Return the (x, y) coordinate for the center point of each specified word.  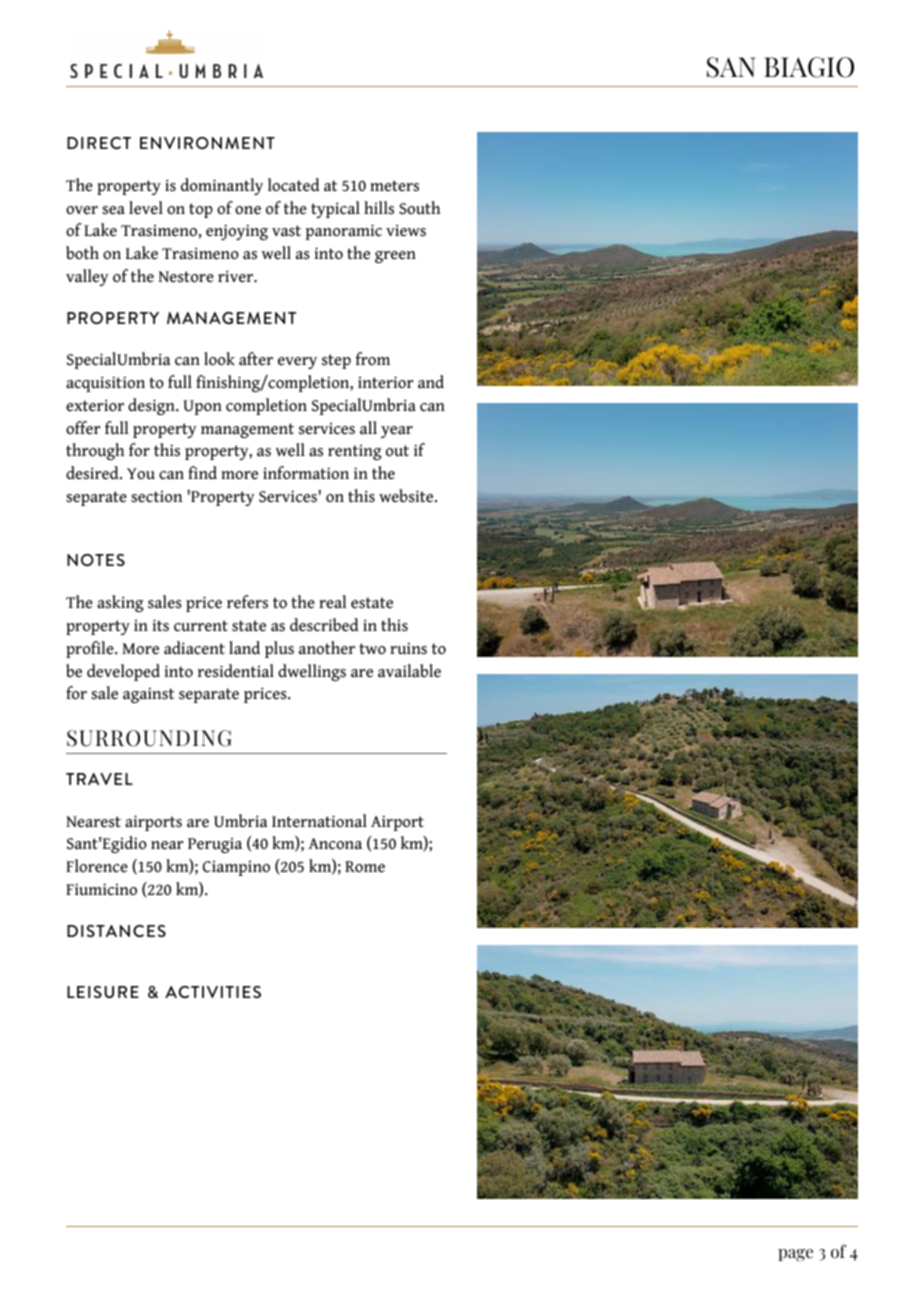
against (148, 695)
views (406, 230)
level (146, 208)
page (795, 1255)
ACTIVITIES (213, 992)
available (409, 671)
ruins (408, 648)
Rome (365, 867)
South (419, 208)
